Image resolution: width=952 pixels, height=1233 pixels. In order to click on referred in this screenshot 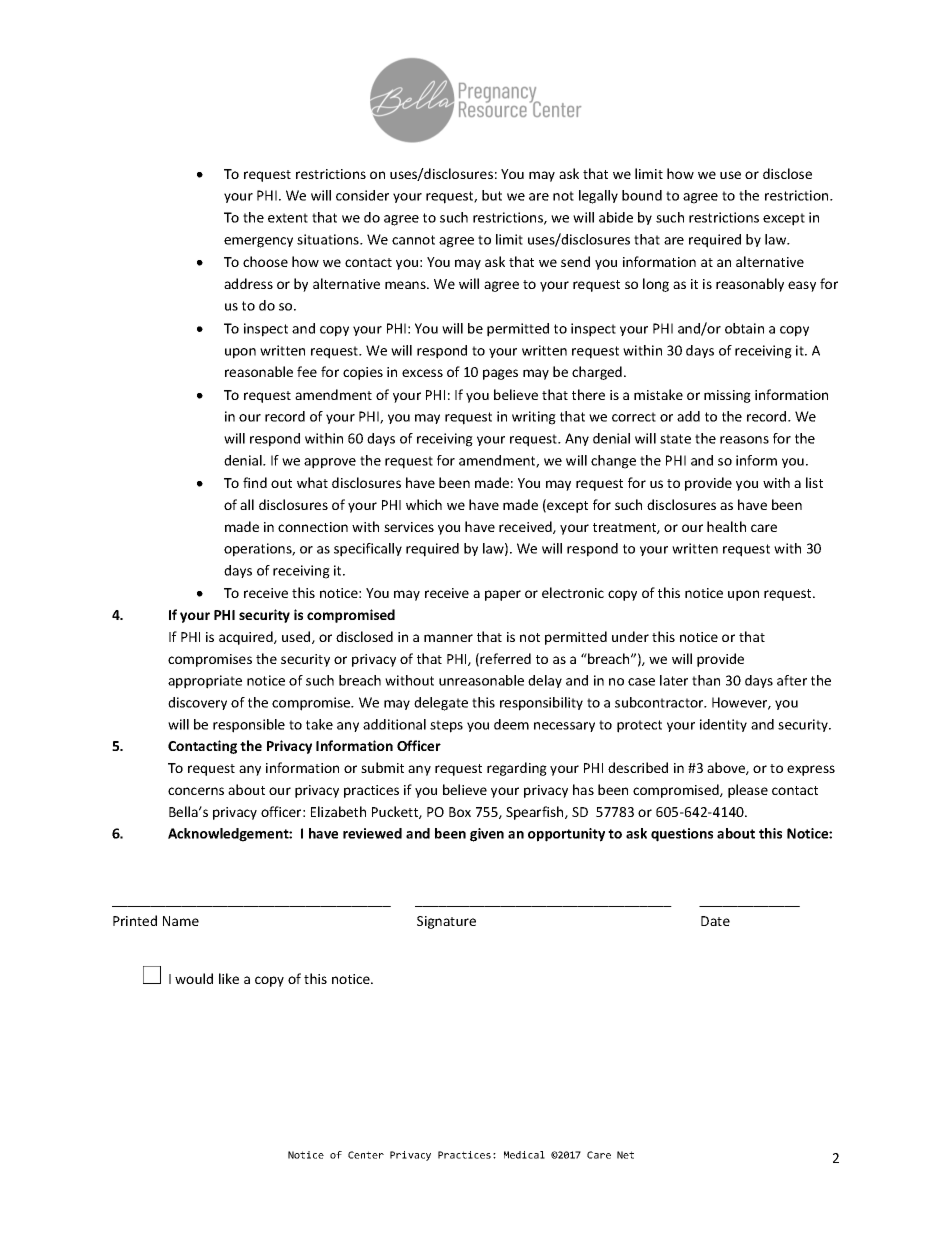, I will do `click(505, 658)`.
